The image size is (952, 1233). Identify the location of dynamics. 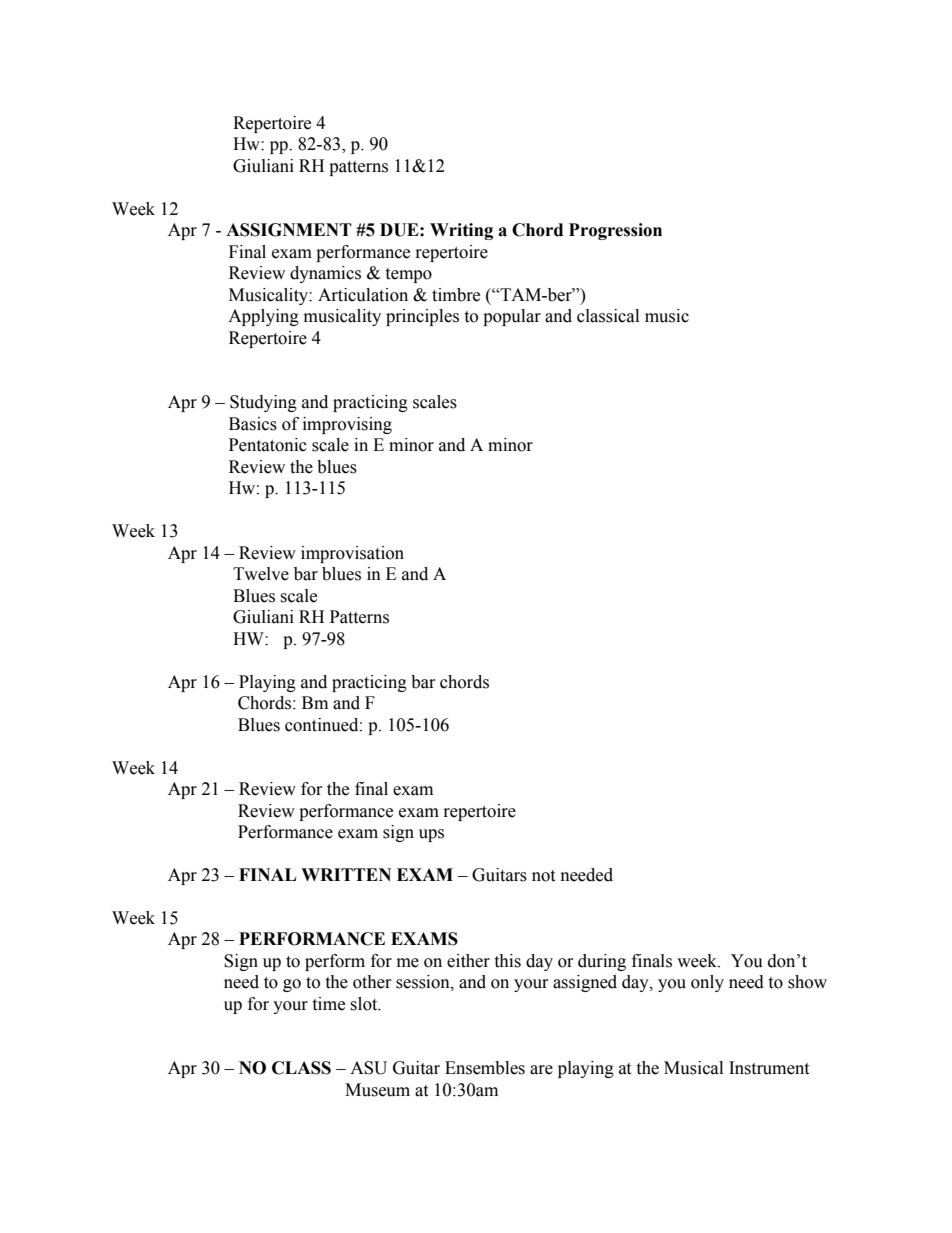
(325, 274).
